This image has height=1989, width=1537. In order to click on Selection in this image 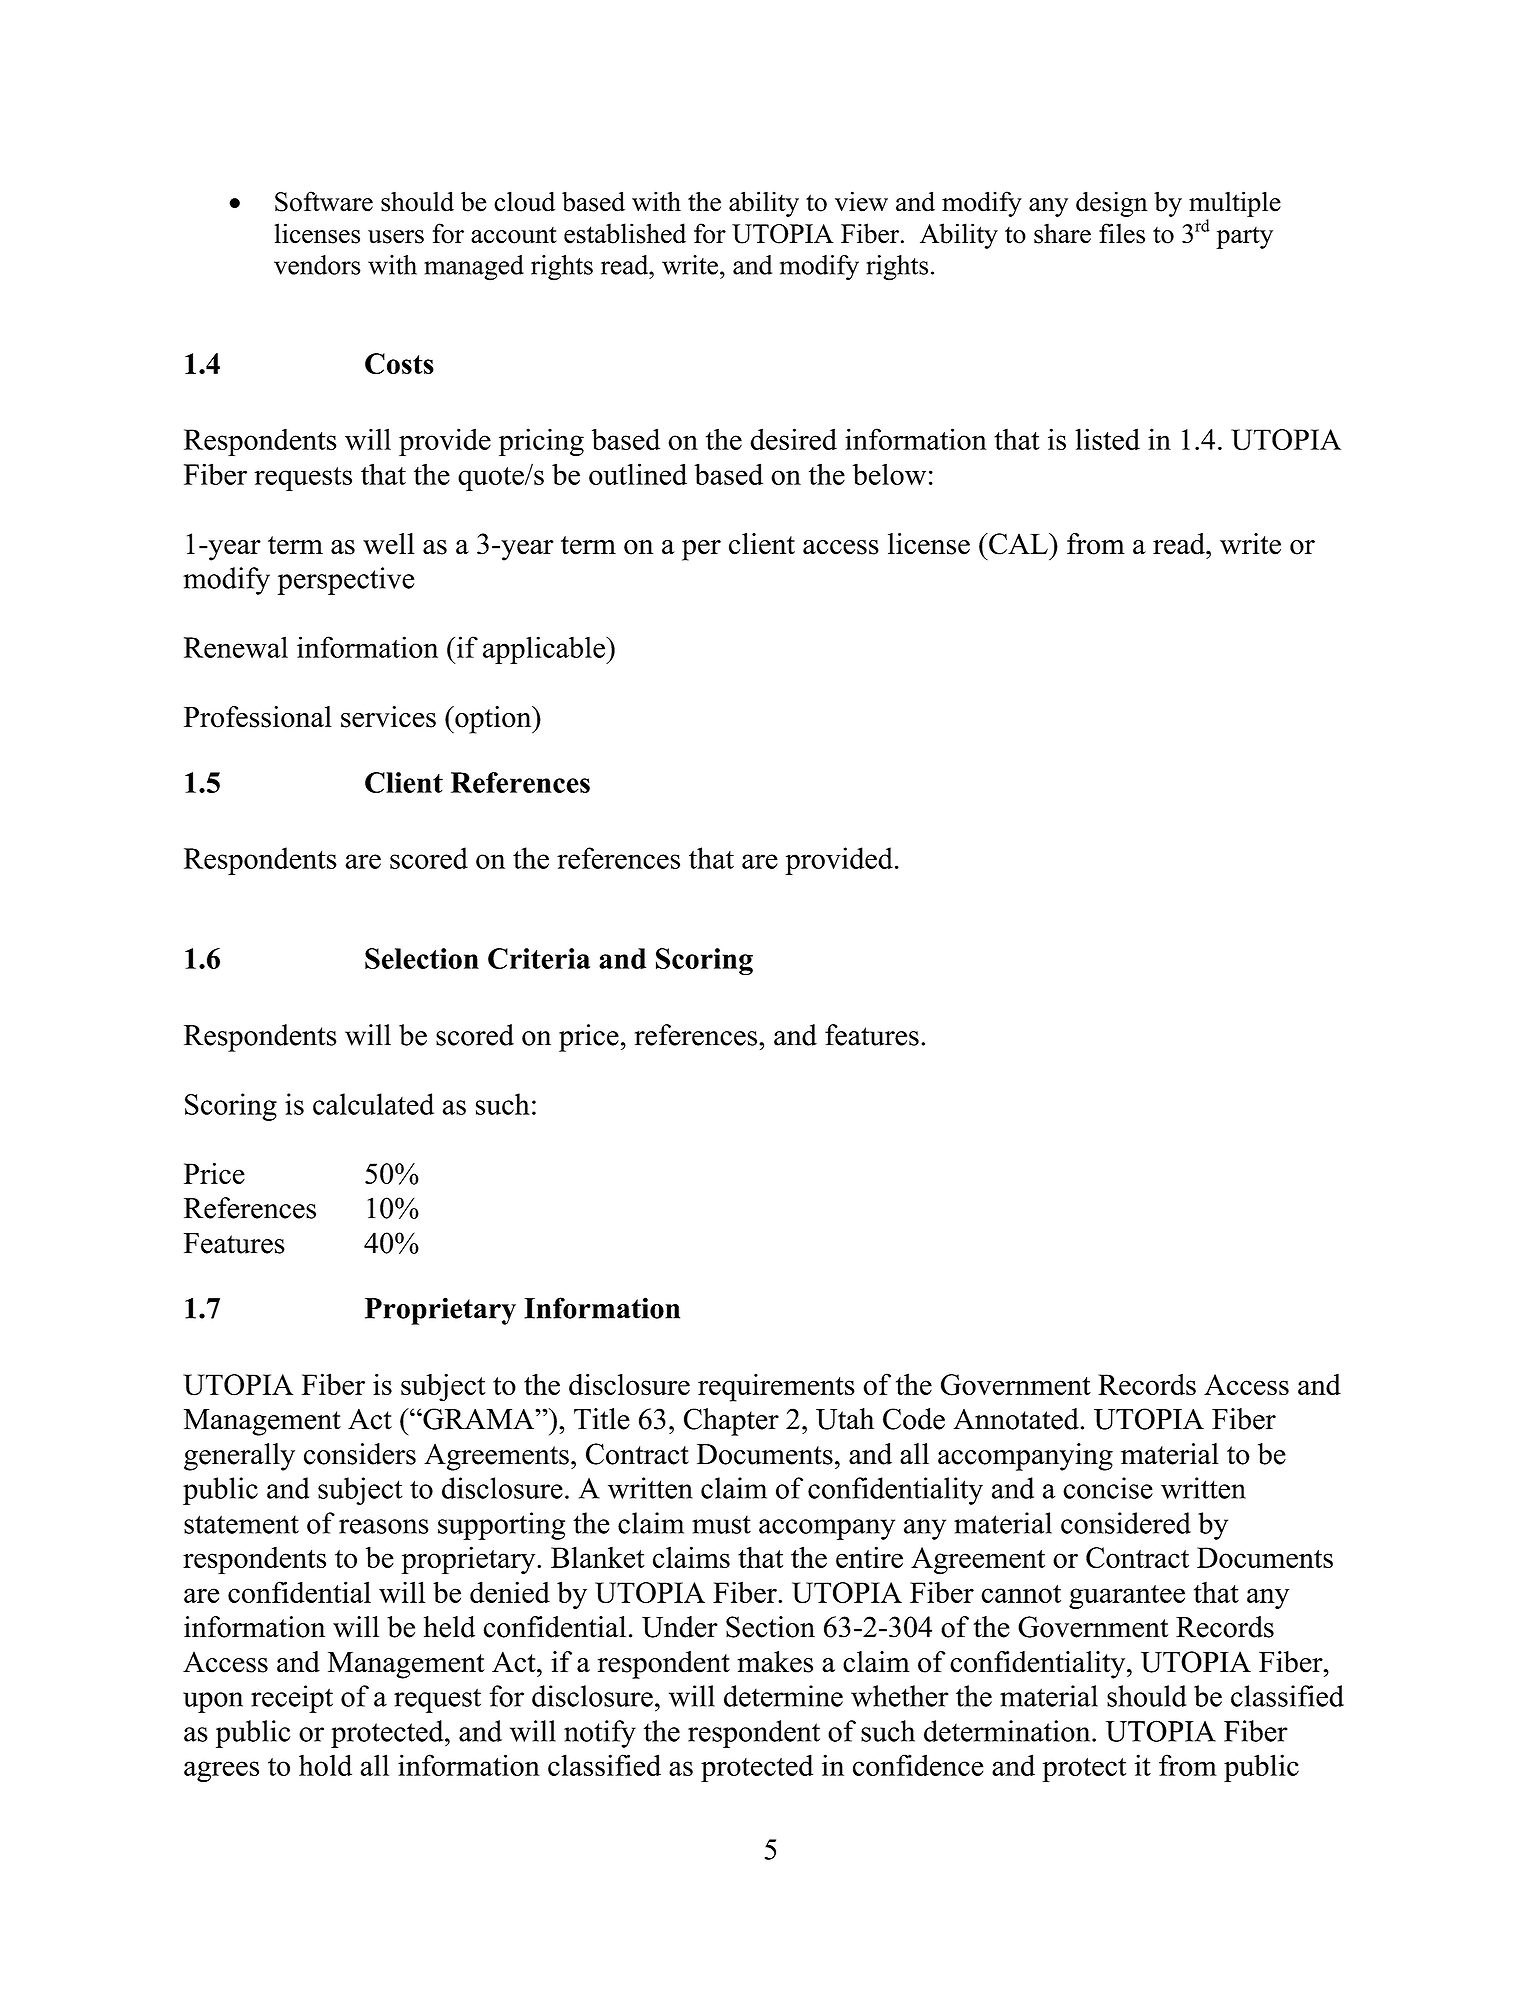, I will do `click(422, 958)`.
